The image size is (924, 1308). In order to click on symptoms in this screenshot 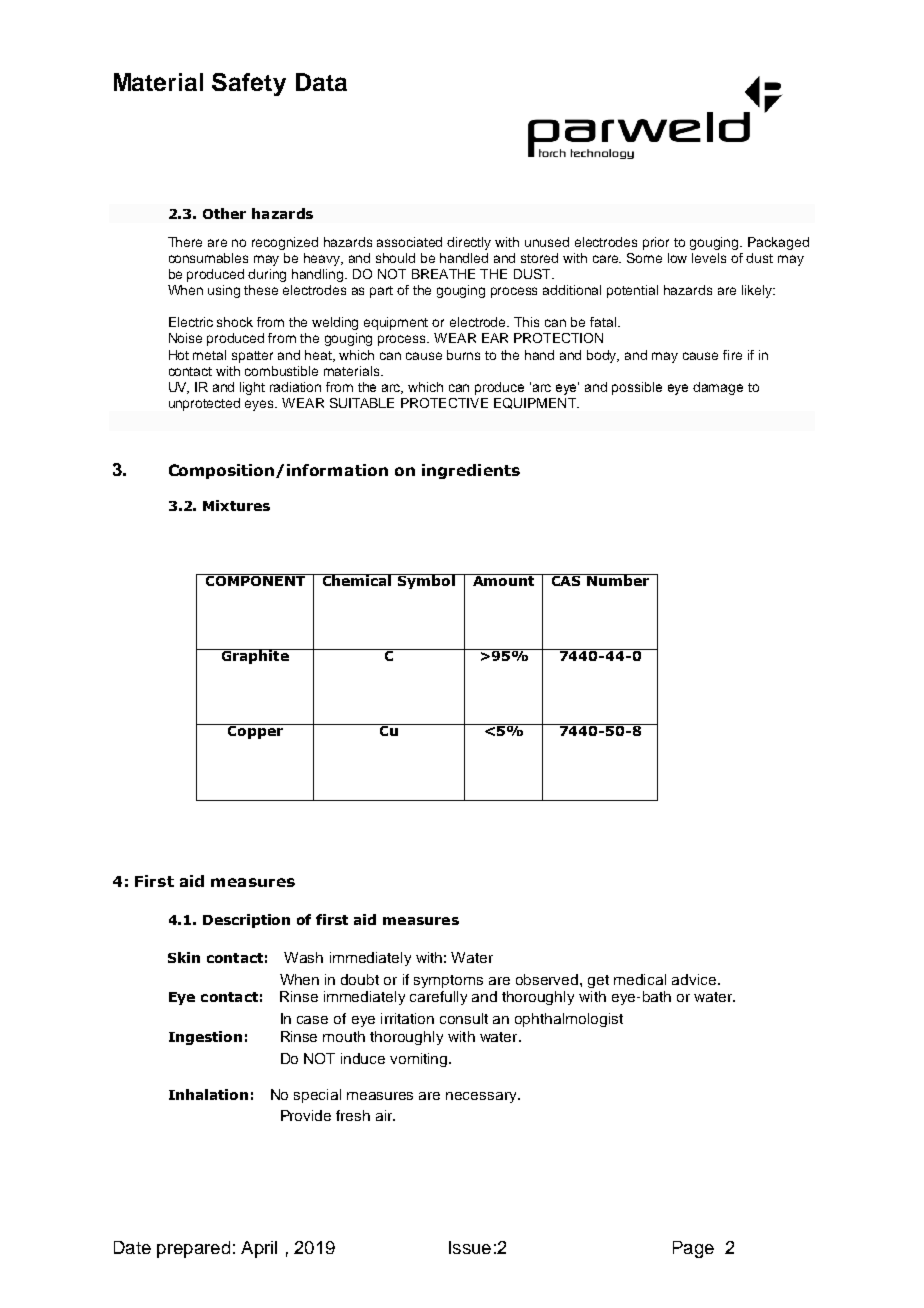, I will do `click(448, 981)`.
